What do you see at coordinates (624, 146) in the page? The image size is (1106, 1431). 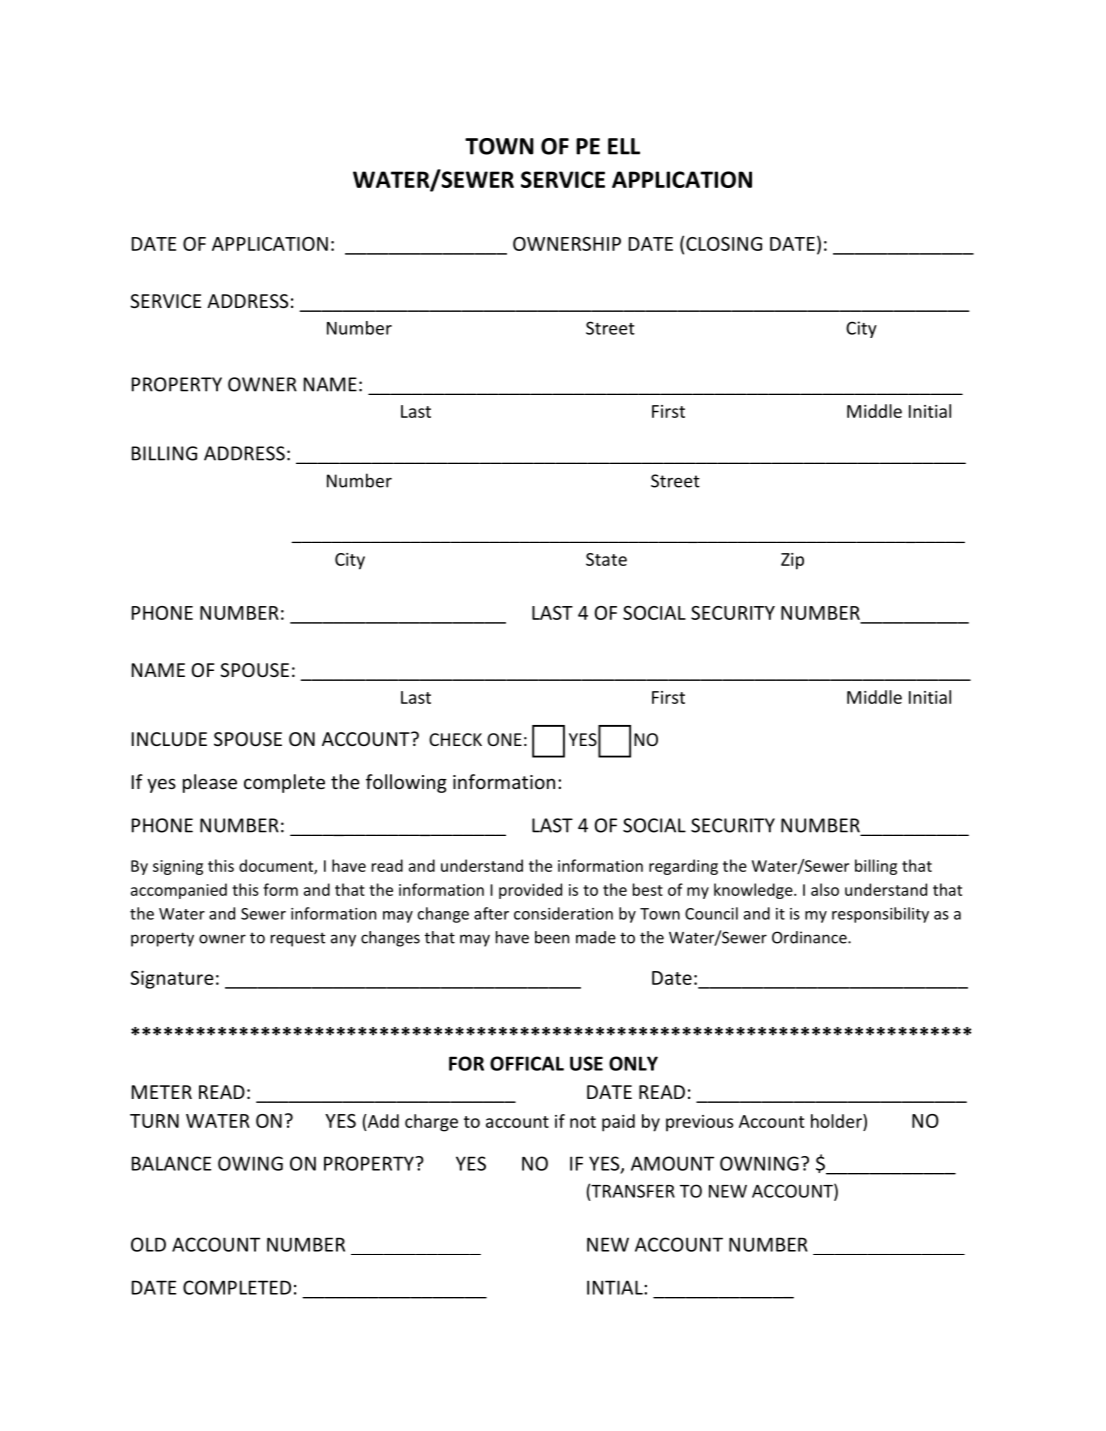 I see `ELL` at bounding box center [624, 146].
